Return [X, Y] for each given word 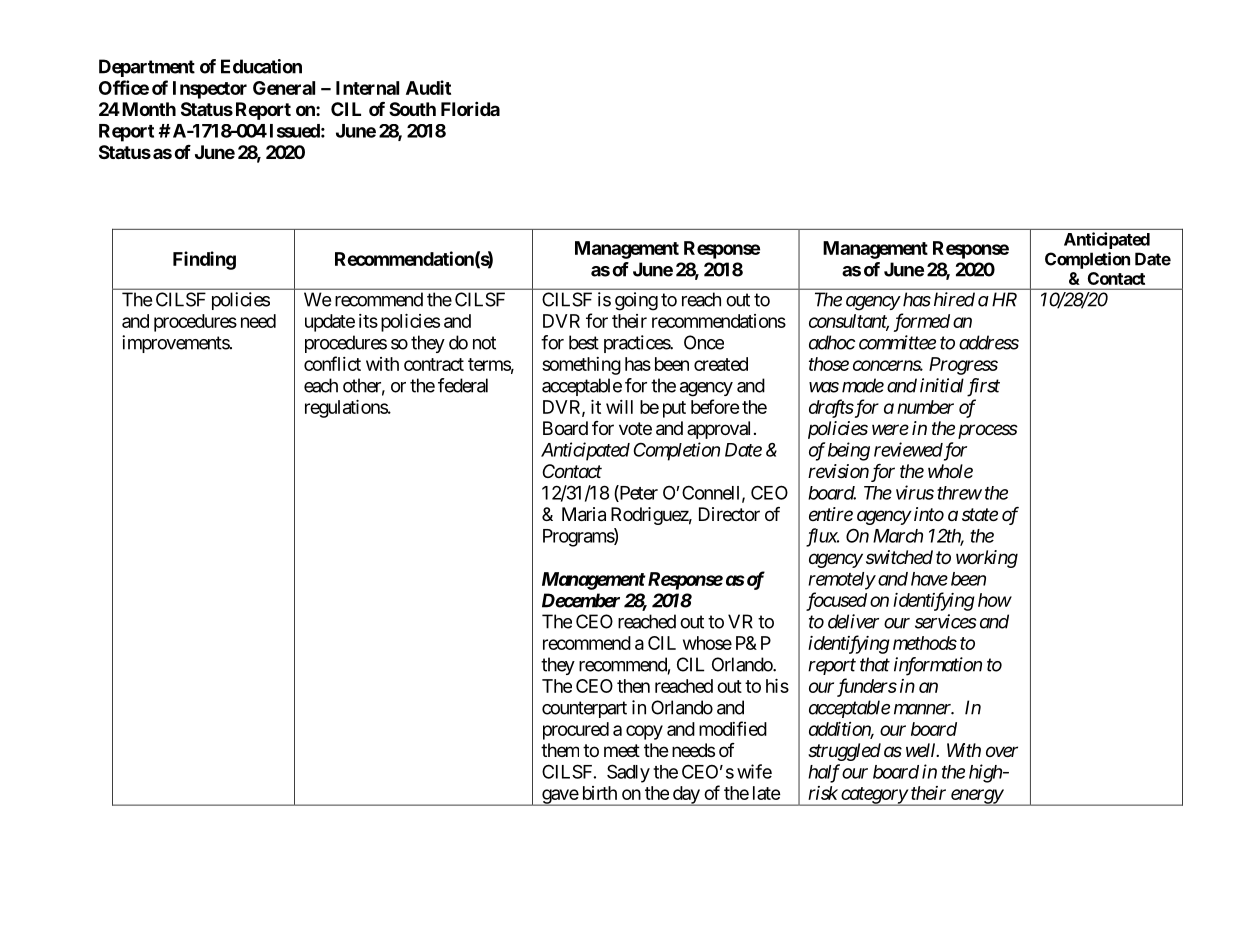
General [284, 88]
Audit [428, 87]
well [922, 750]
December [581, 600]
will [619, 407]
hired [954, 299]
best [584, 342]
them [560, 750]
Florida [470, 108]
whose [707, 643]
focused [836, 601]
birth [600, 793]
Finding [204, 260]
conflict [332, 363]
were [890, 429]
